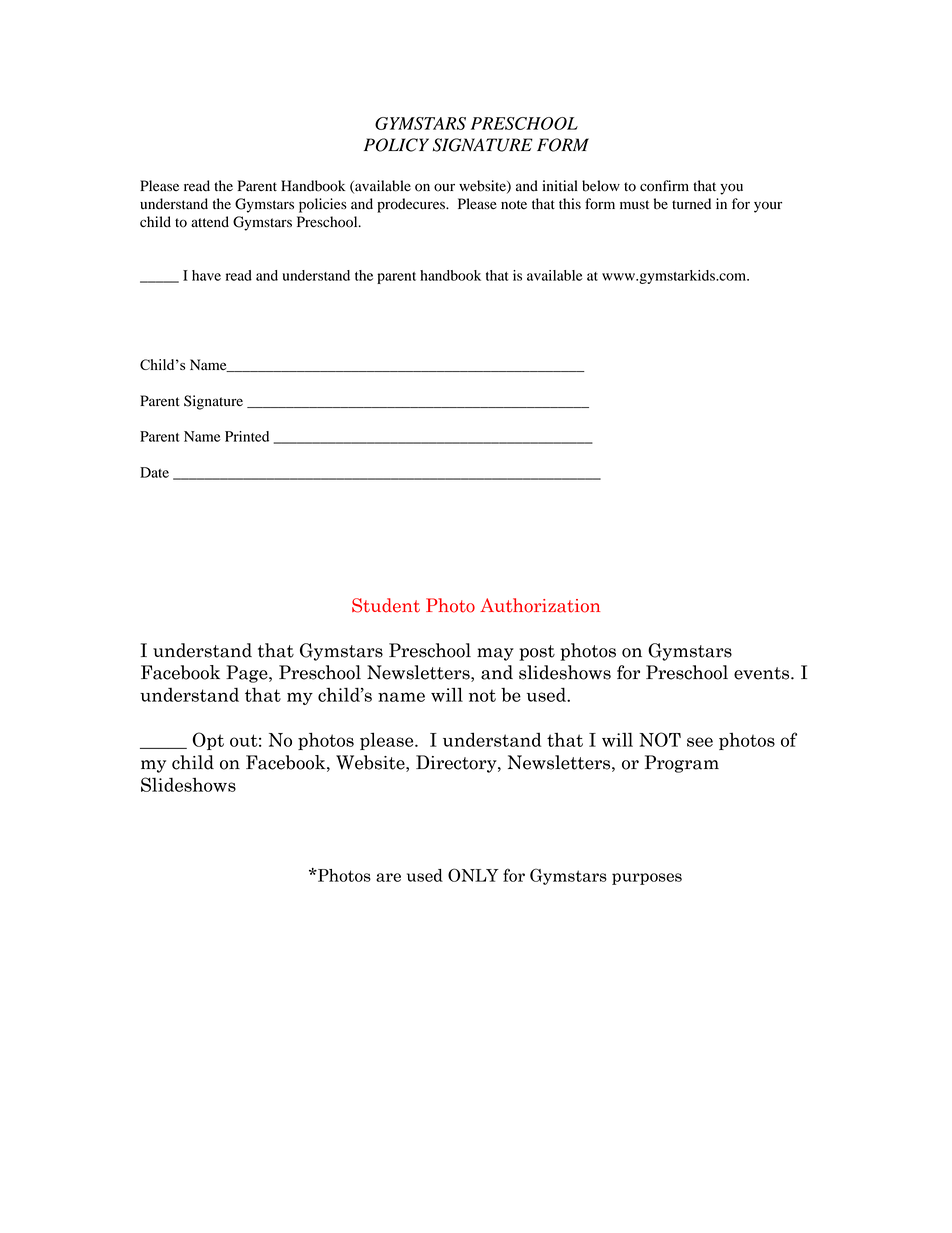  What do you see at coordinates (473, 875) in the page?
I see `ONLY` at bounding box center [473, 875].
